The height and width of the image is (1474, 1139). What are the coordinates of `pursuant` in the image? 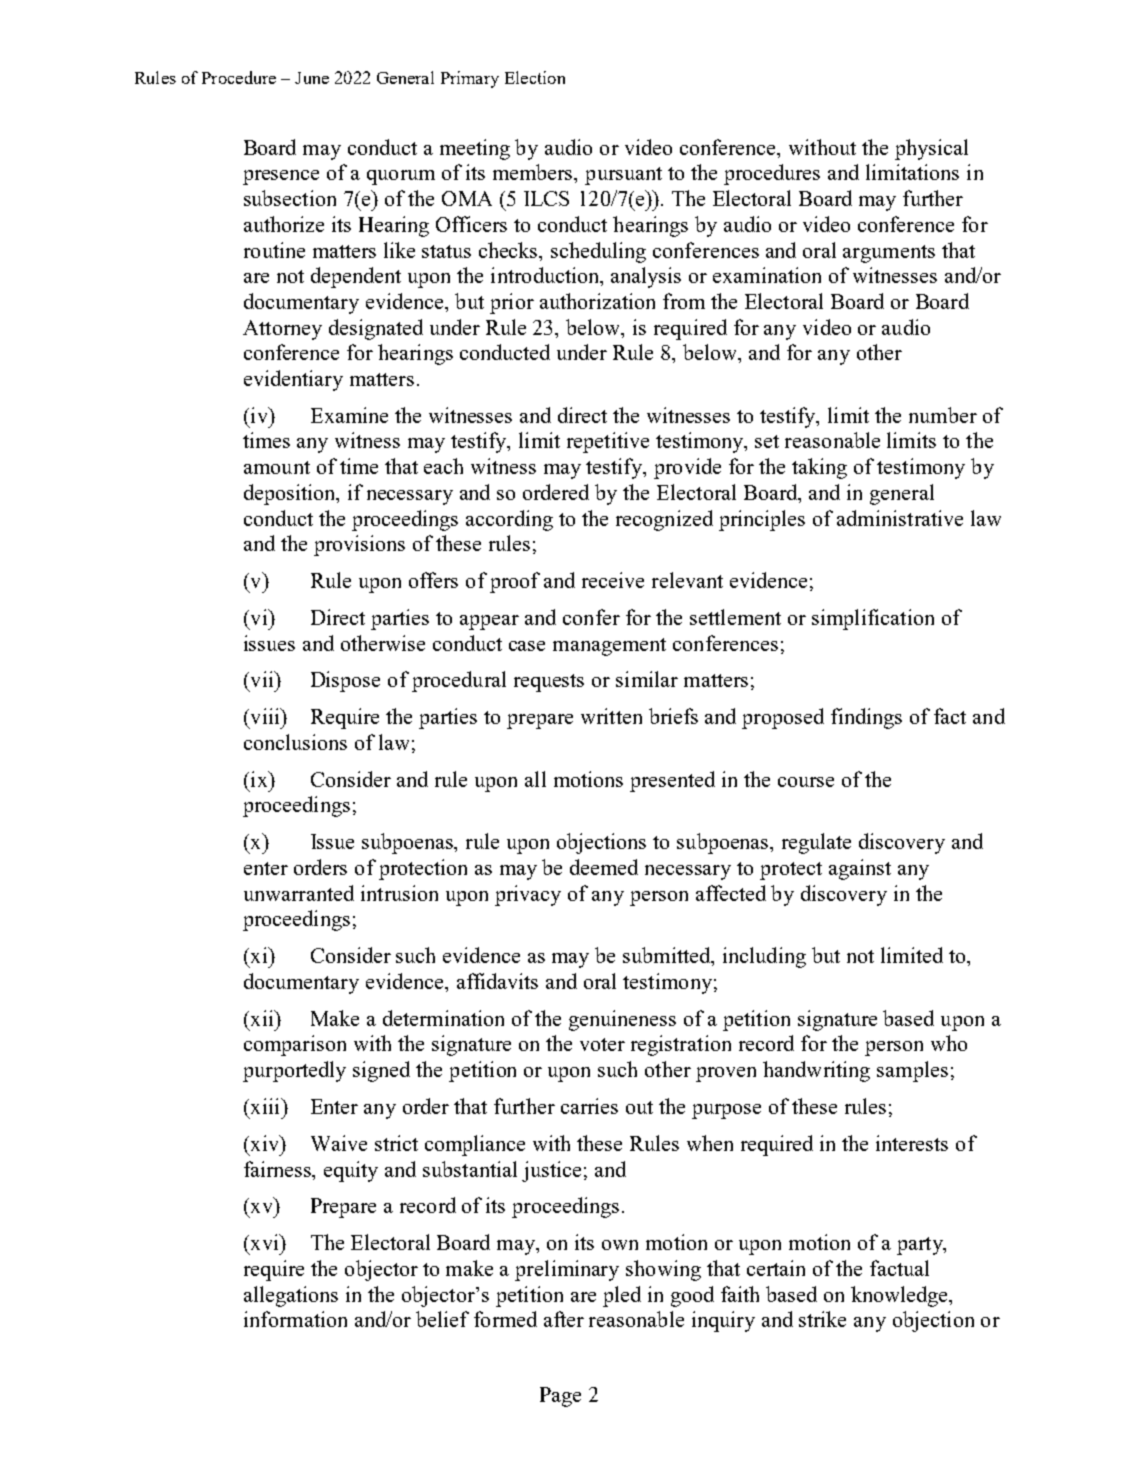 It's located at (623, 176).
